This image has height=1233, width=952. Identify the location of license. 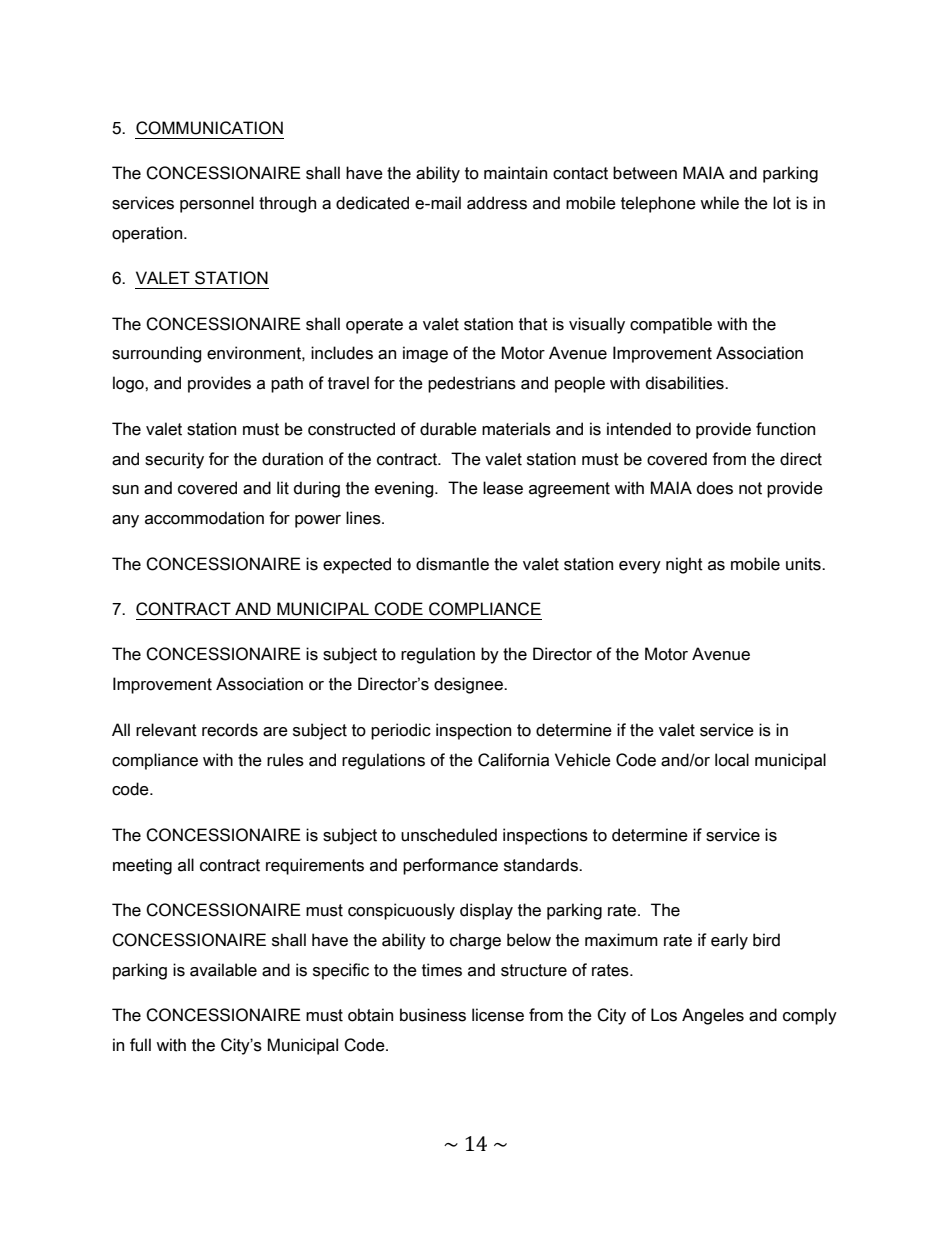
(498, 1015).
